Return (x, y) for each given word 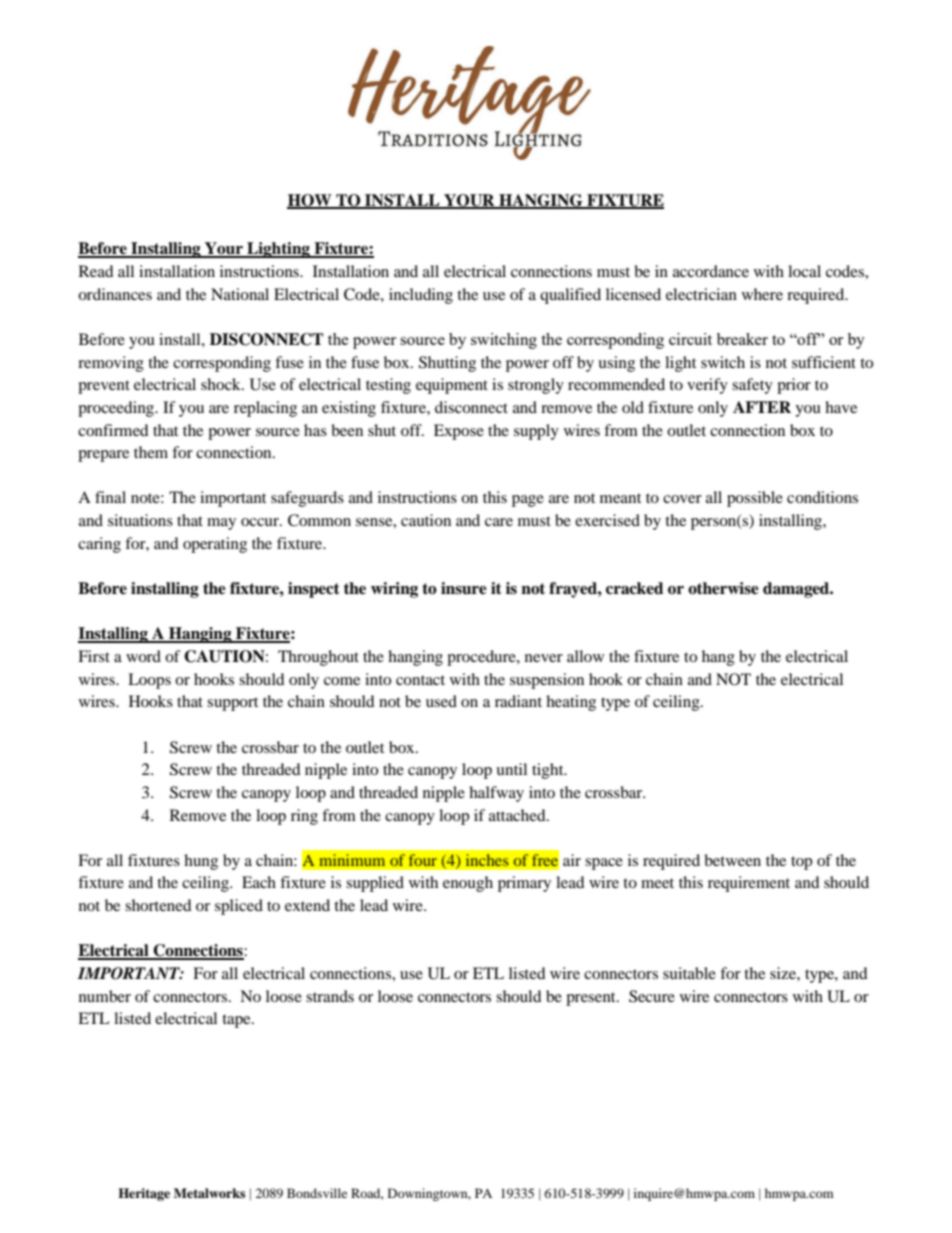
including (421, 296)
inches (487, 860)
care (499, 522)
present (592, 999)
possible (755, 499)
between (732, 860)
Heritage (144, 1194)
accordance (711, 271)
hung (201, 862)
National (240, 294)
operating (215, 545)
